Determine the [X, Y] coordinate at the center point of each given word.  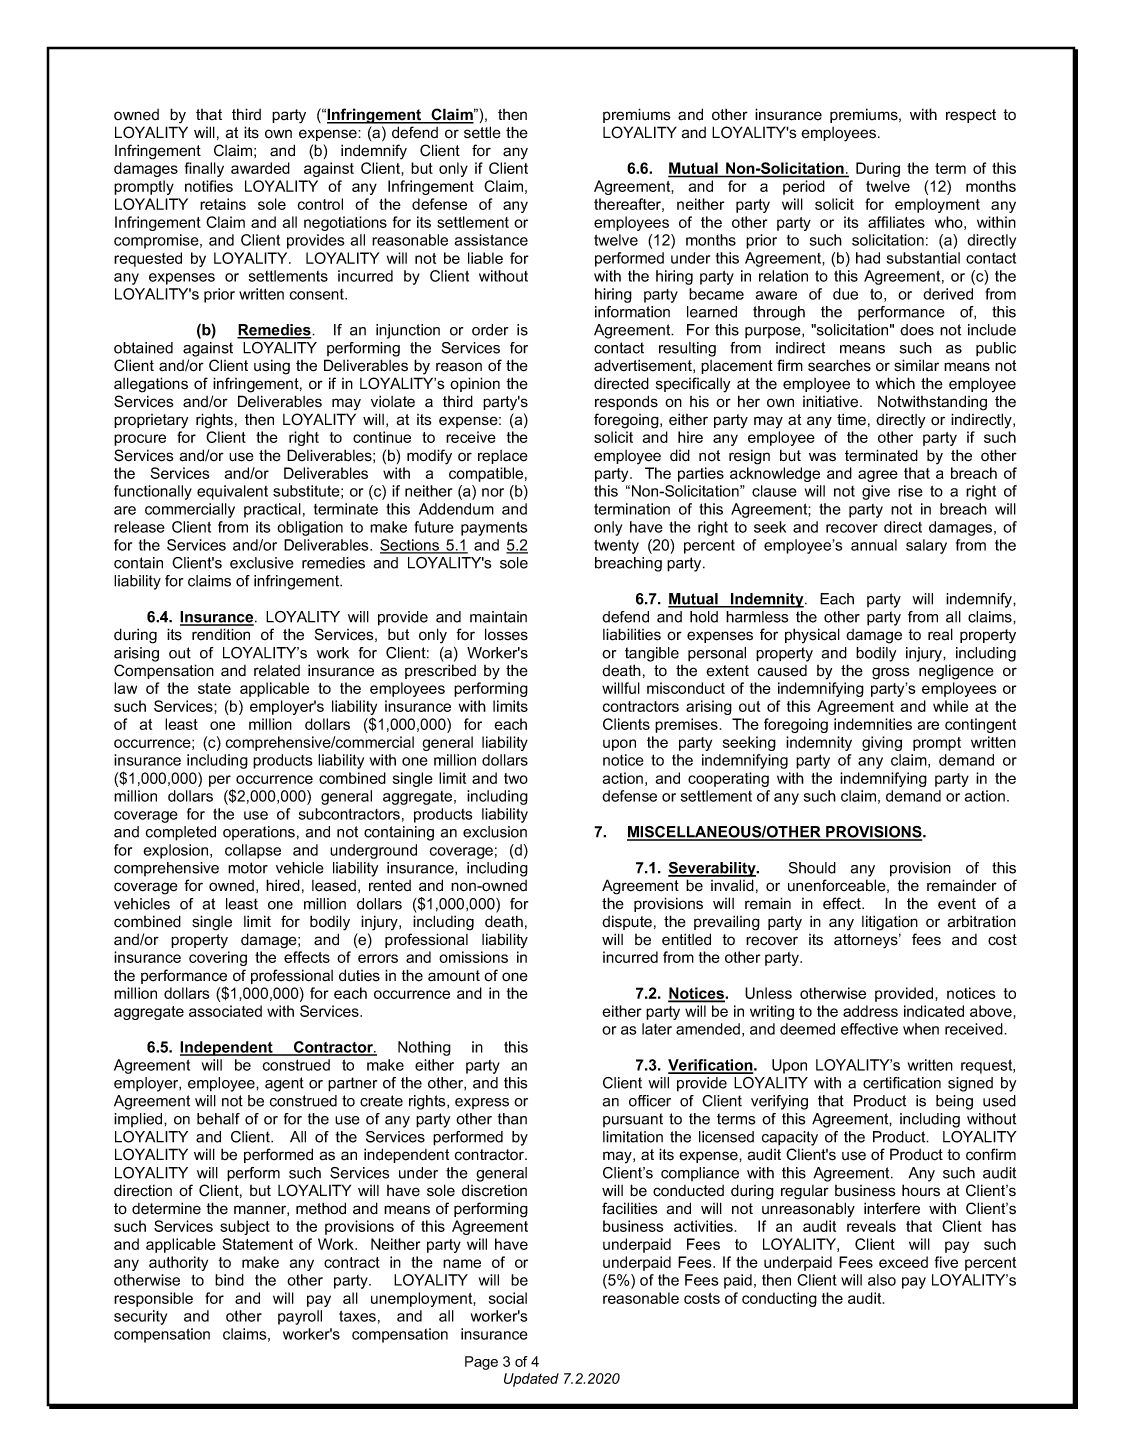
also [882, 1280]
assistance [491, 240]
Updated [531, 1380]
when [921, 1029]
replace [503, 457]
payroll [300, 1317]
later [657, 1029]
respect [971, 116]
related [277, 671]
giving [882, 743]
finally [204, 169]
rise [910, 491]
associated [225, 1011]
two [516, 778]
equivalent [232, 492]
